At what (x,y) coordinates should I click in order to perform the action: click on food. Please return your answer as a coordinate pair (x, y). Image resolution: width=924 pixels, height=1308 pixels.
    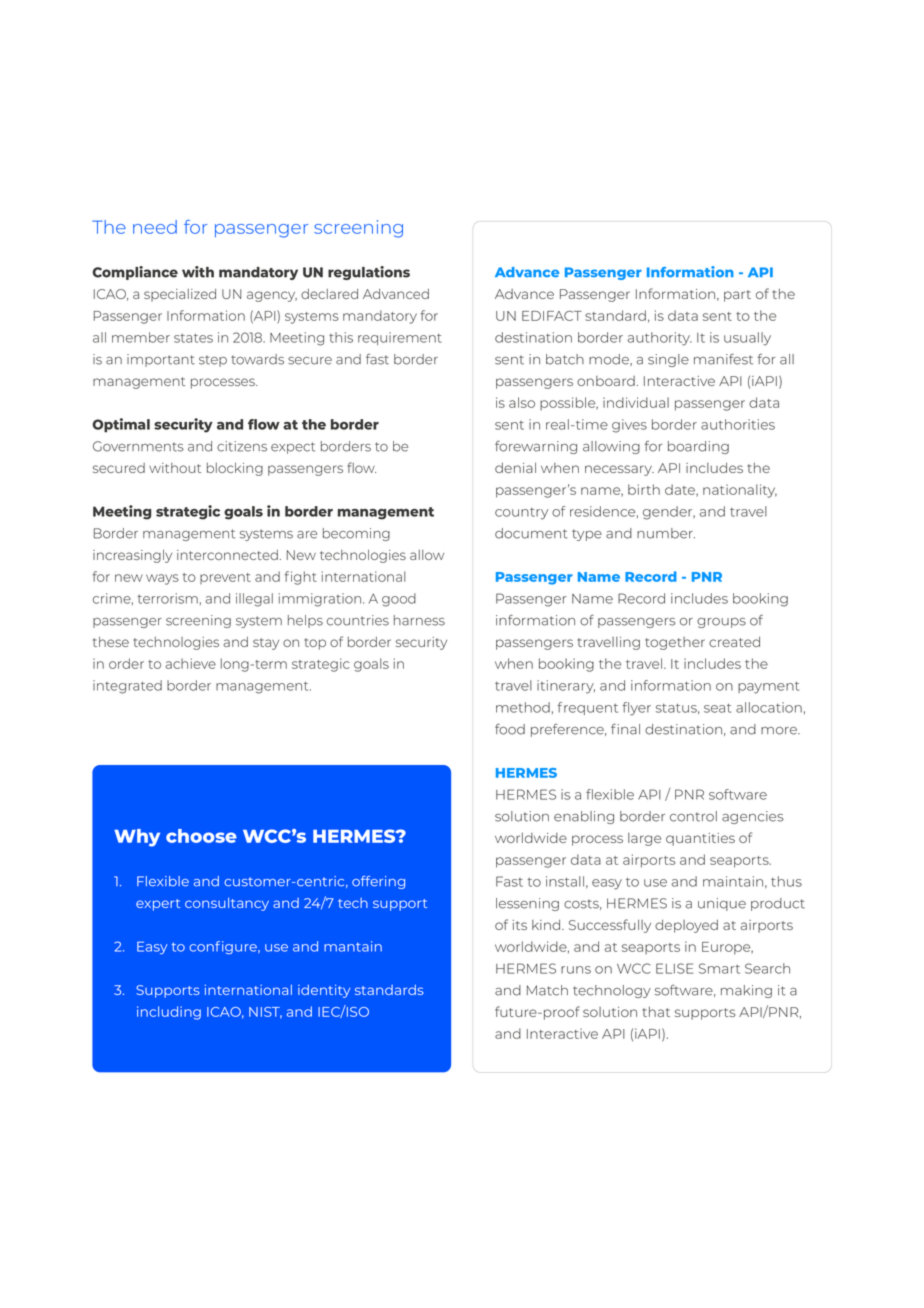
    Looking at the image, I should click on (510, 729).
